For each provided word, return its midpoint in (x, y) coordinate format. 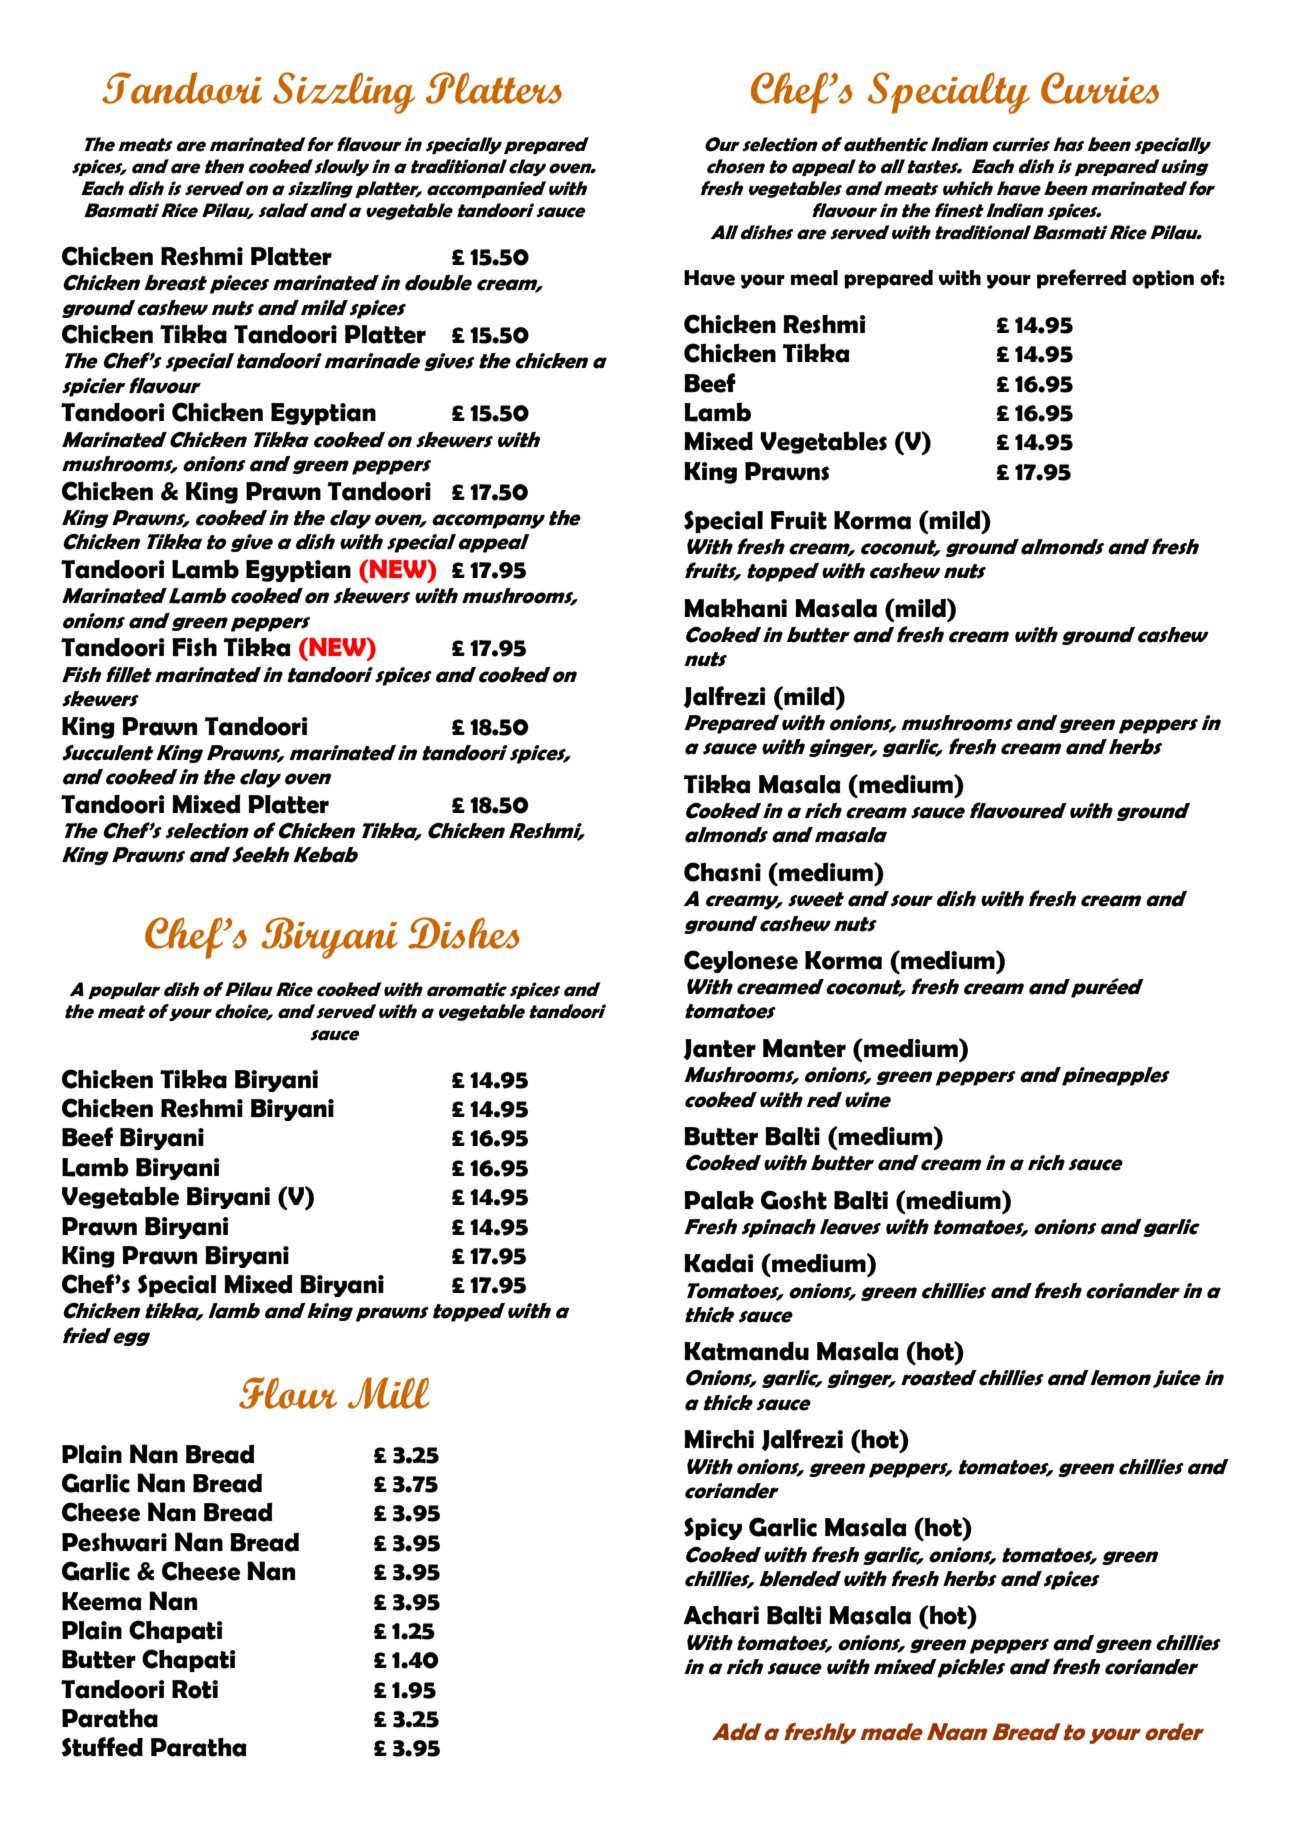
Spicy (713, 1529)
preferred (1081, 279)
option (1163, 279)
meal (814, 278)
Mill (388, 1393)
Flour (288, 1393)
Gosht (794, 1200)
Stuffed (102, 1747)
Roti (195, 1689)
